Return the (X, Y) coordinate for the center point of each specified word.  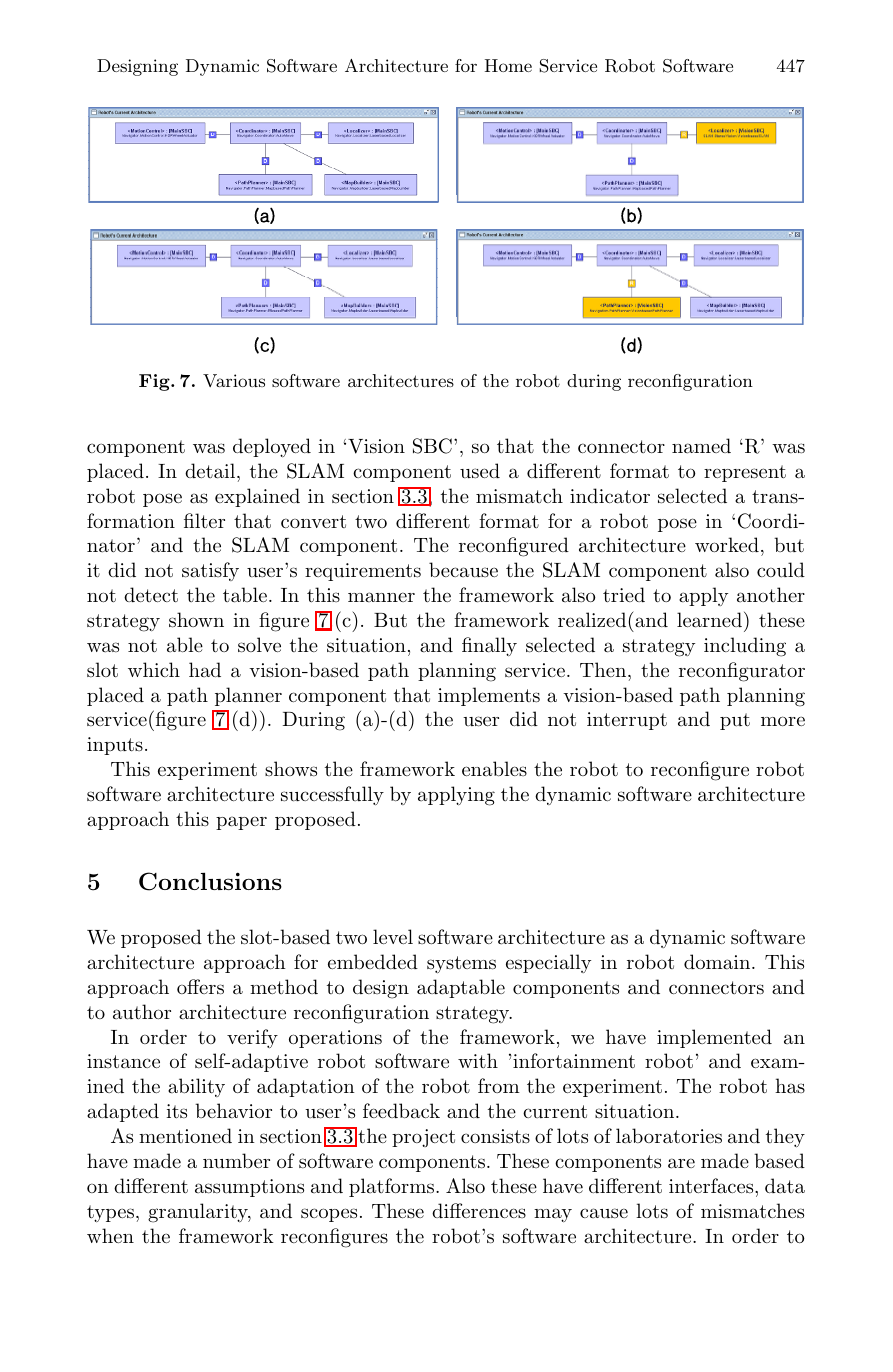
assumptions (249, 1188)
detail (211, 471)
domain (718, 962)
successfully (332, 795)
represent (745, 473)
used (480, 471)
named (701, 446)
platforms (393, 1187)
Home (508, 65)
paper (241, 823)
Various (234, 380)
